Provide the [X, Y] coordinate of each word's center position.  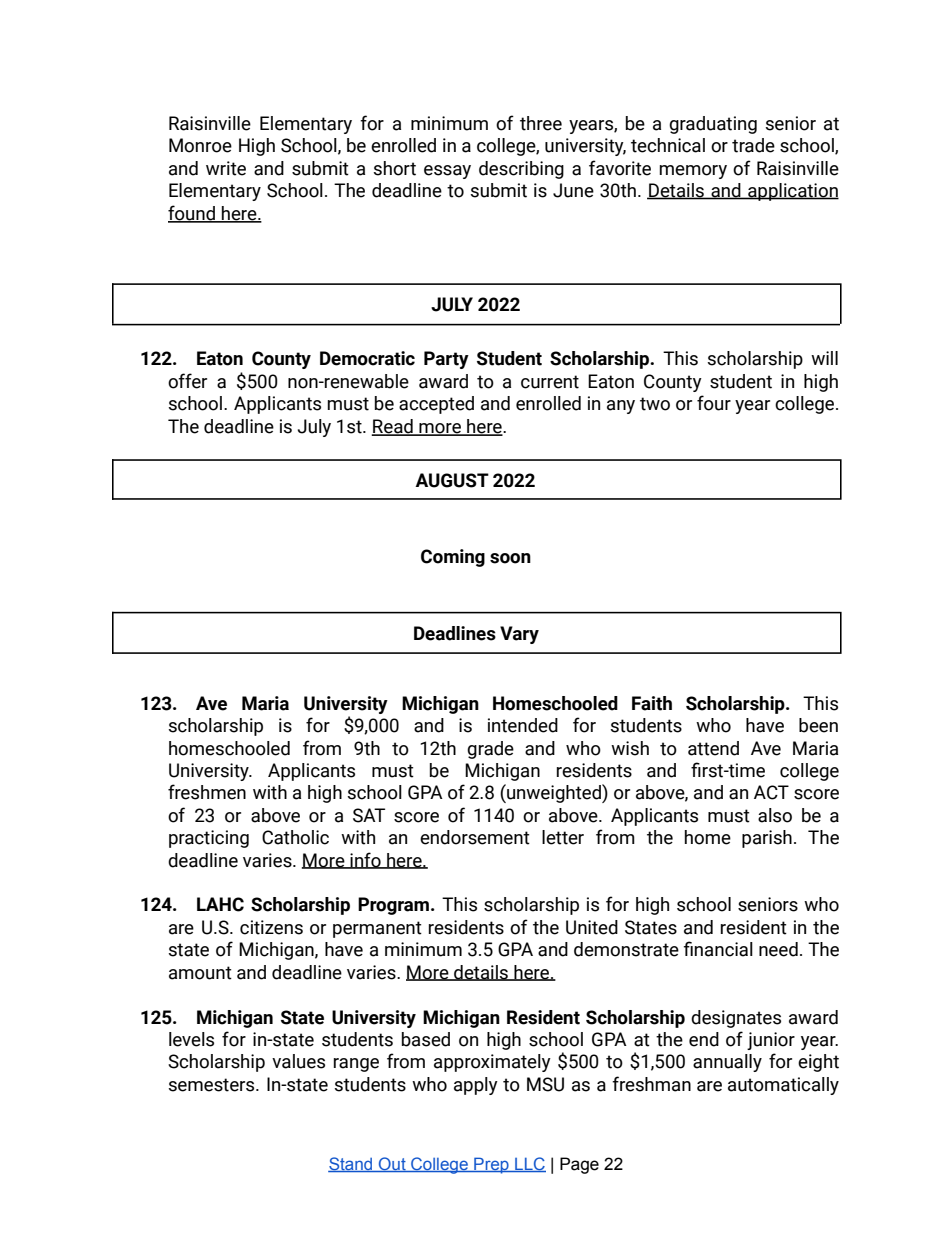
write [226, 168]
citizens [271, 927]
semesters [213, 1085]
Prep [491, 1165]
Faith [652, 703]
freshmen [207, 792]
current [550, 382]
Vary [519, 635]
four [714, 403]
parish [767, 839]
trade [753, 145]
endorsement [475, 837]
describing [521, 170]
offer [187, 381]
